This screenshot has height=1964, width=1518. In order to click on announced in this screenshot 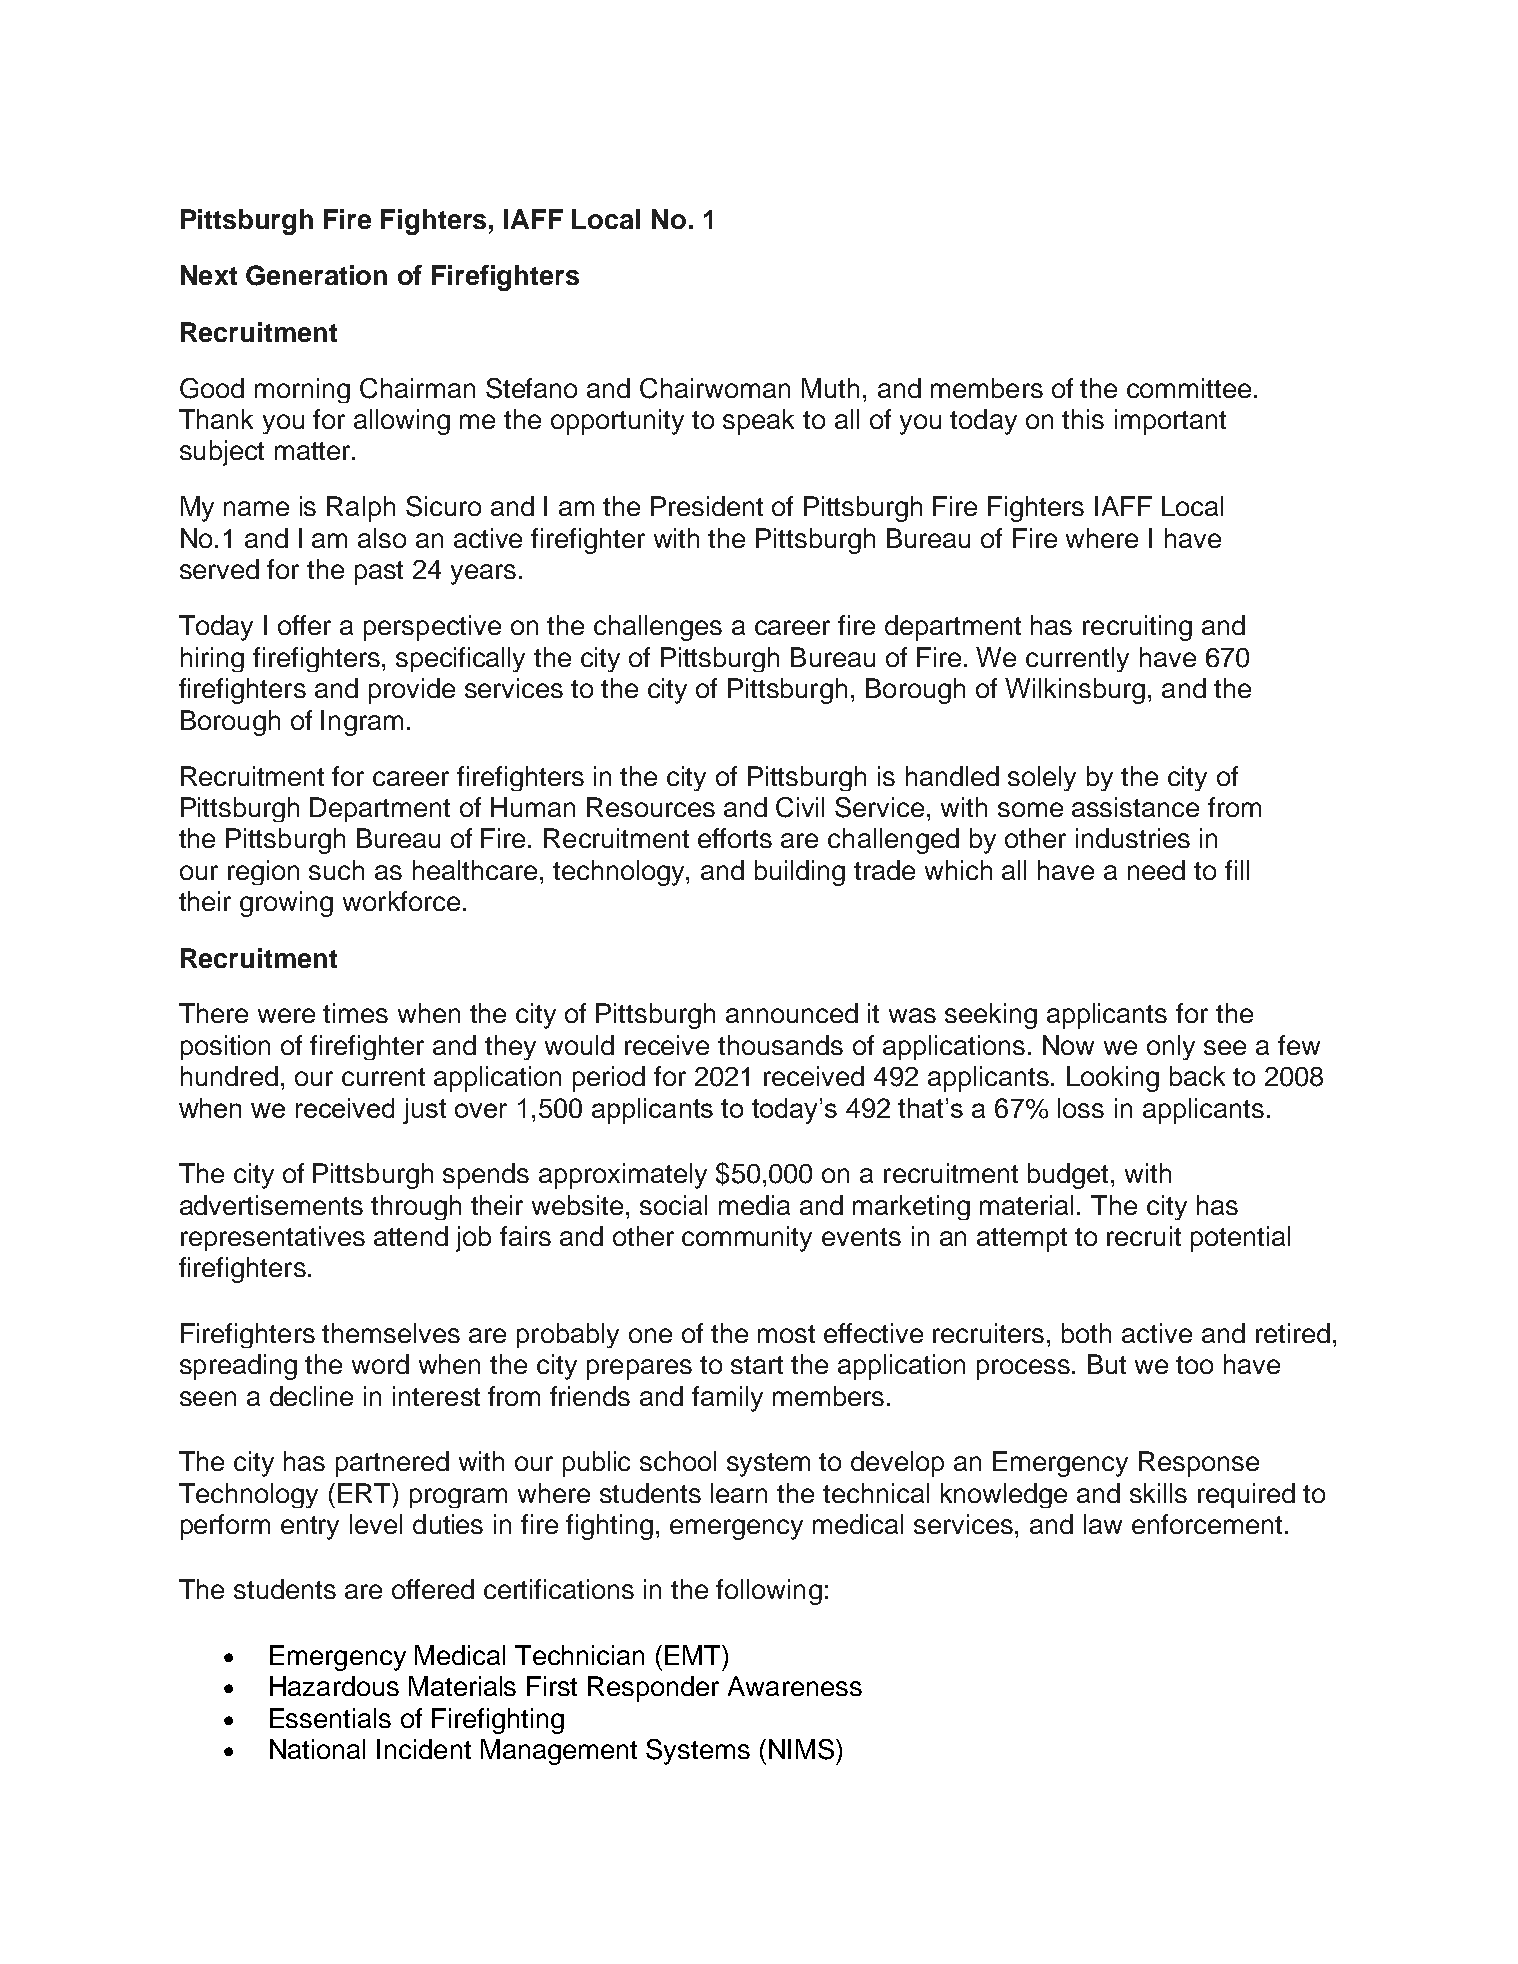, I will do `click(792, 1013)`.
